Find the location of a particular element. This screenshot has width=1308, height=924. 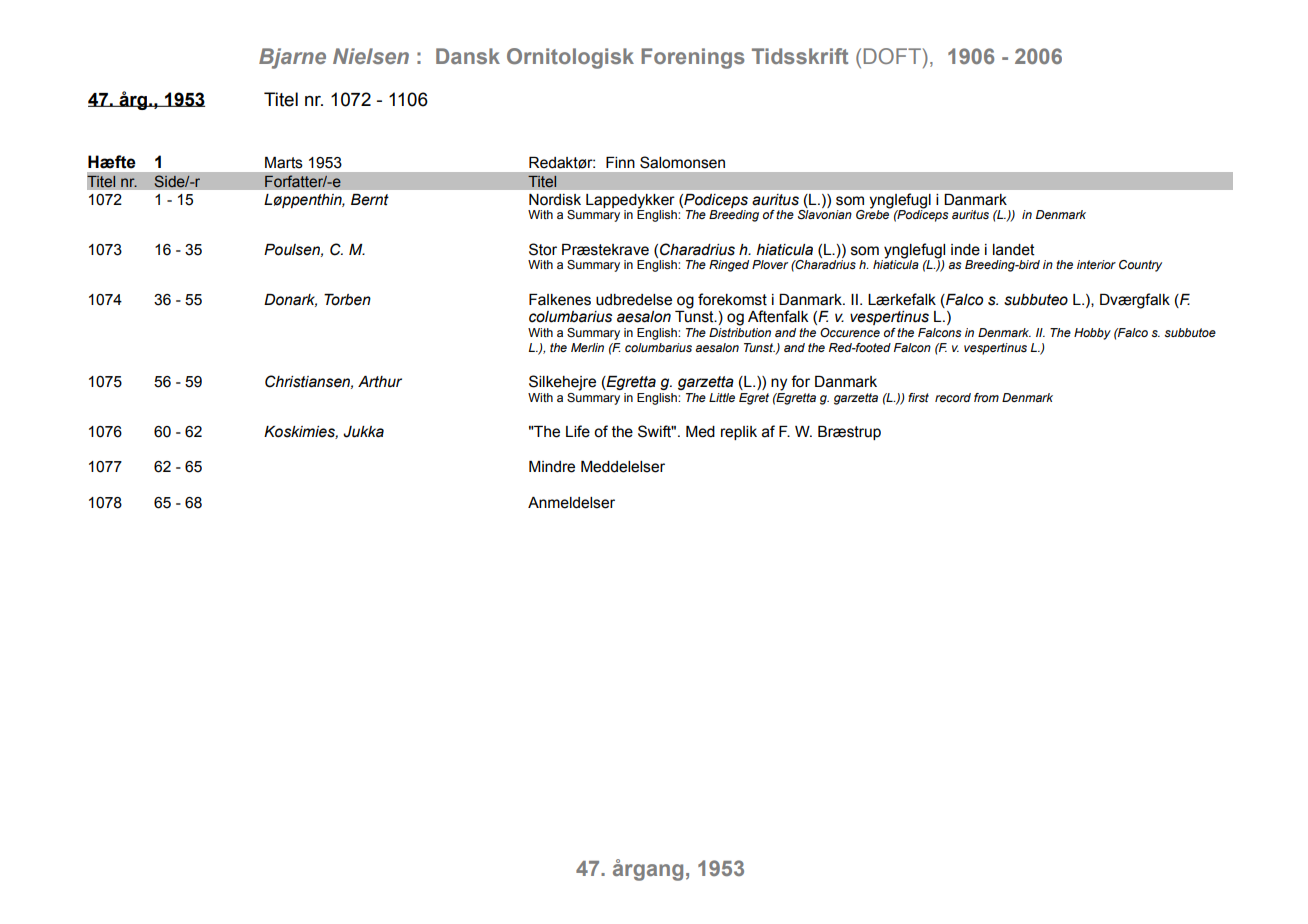

Nielsen is located at coordinates (371, 56).
